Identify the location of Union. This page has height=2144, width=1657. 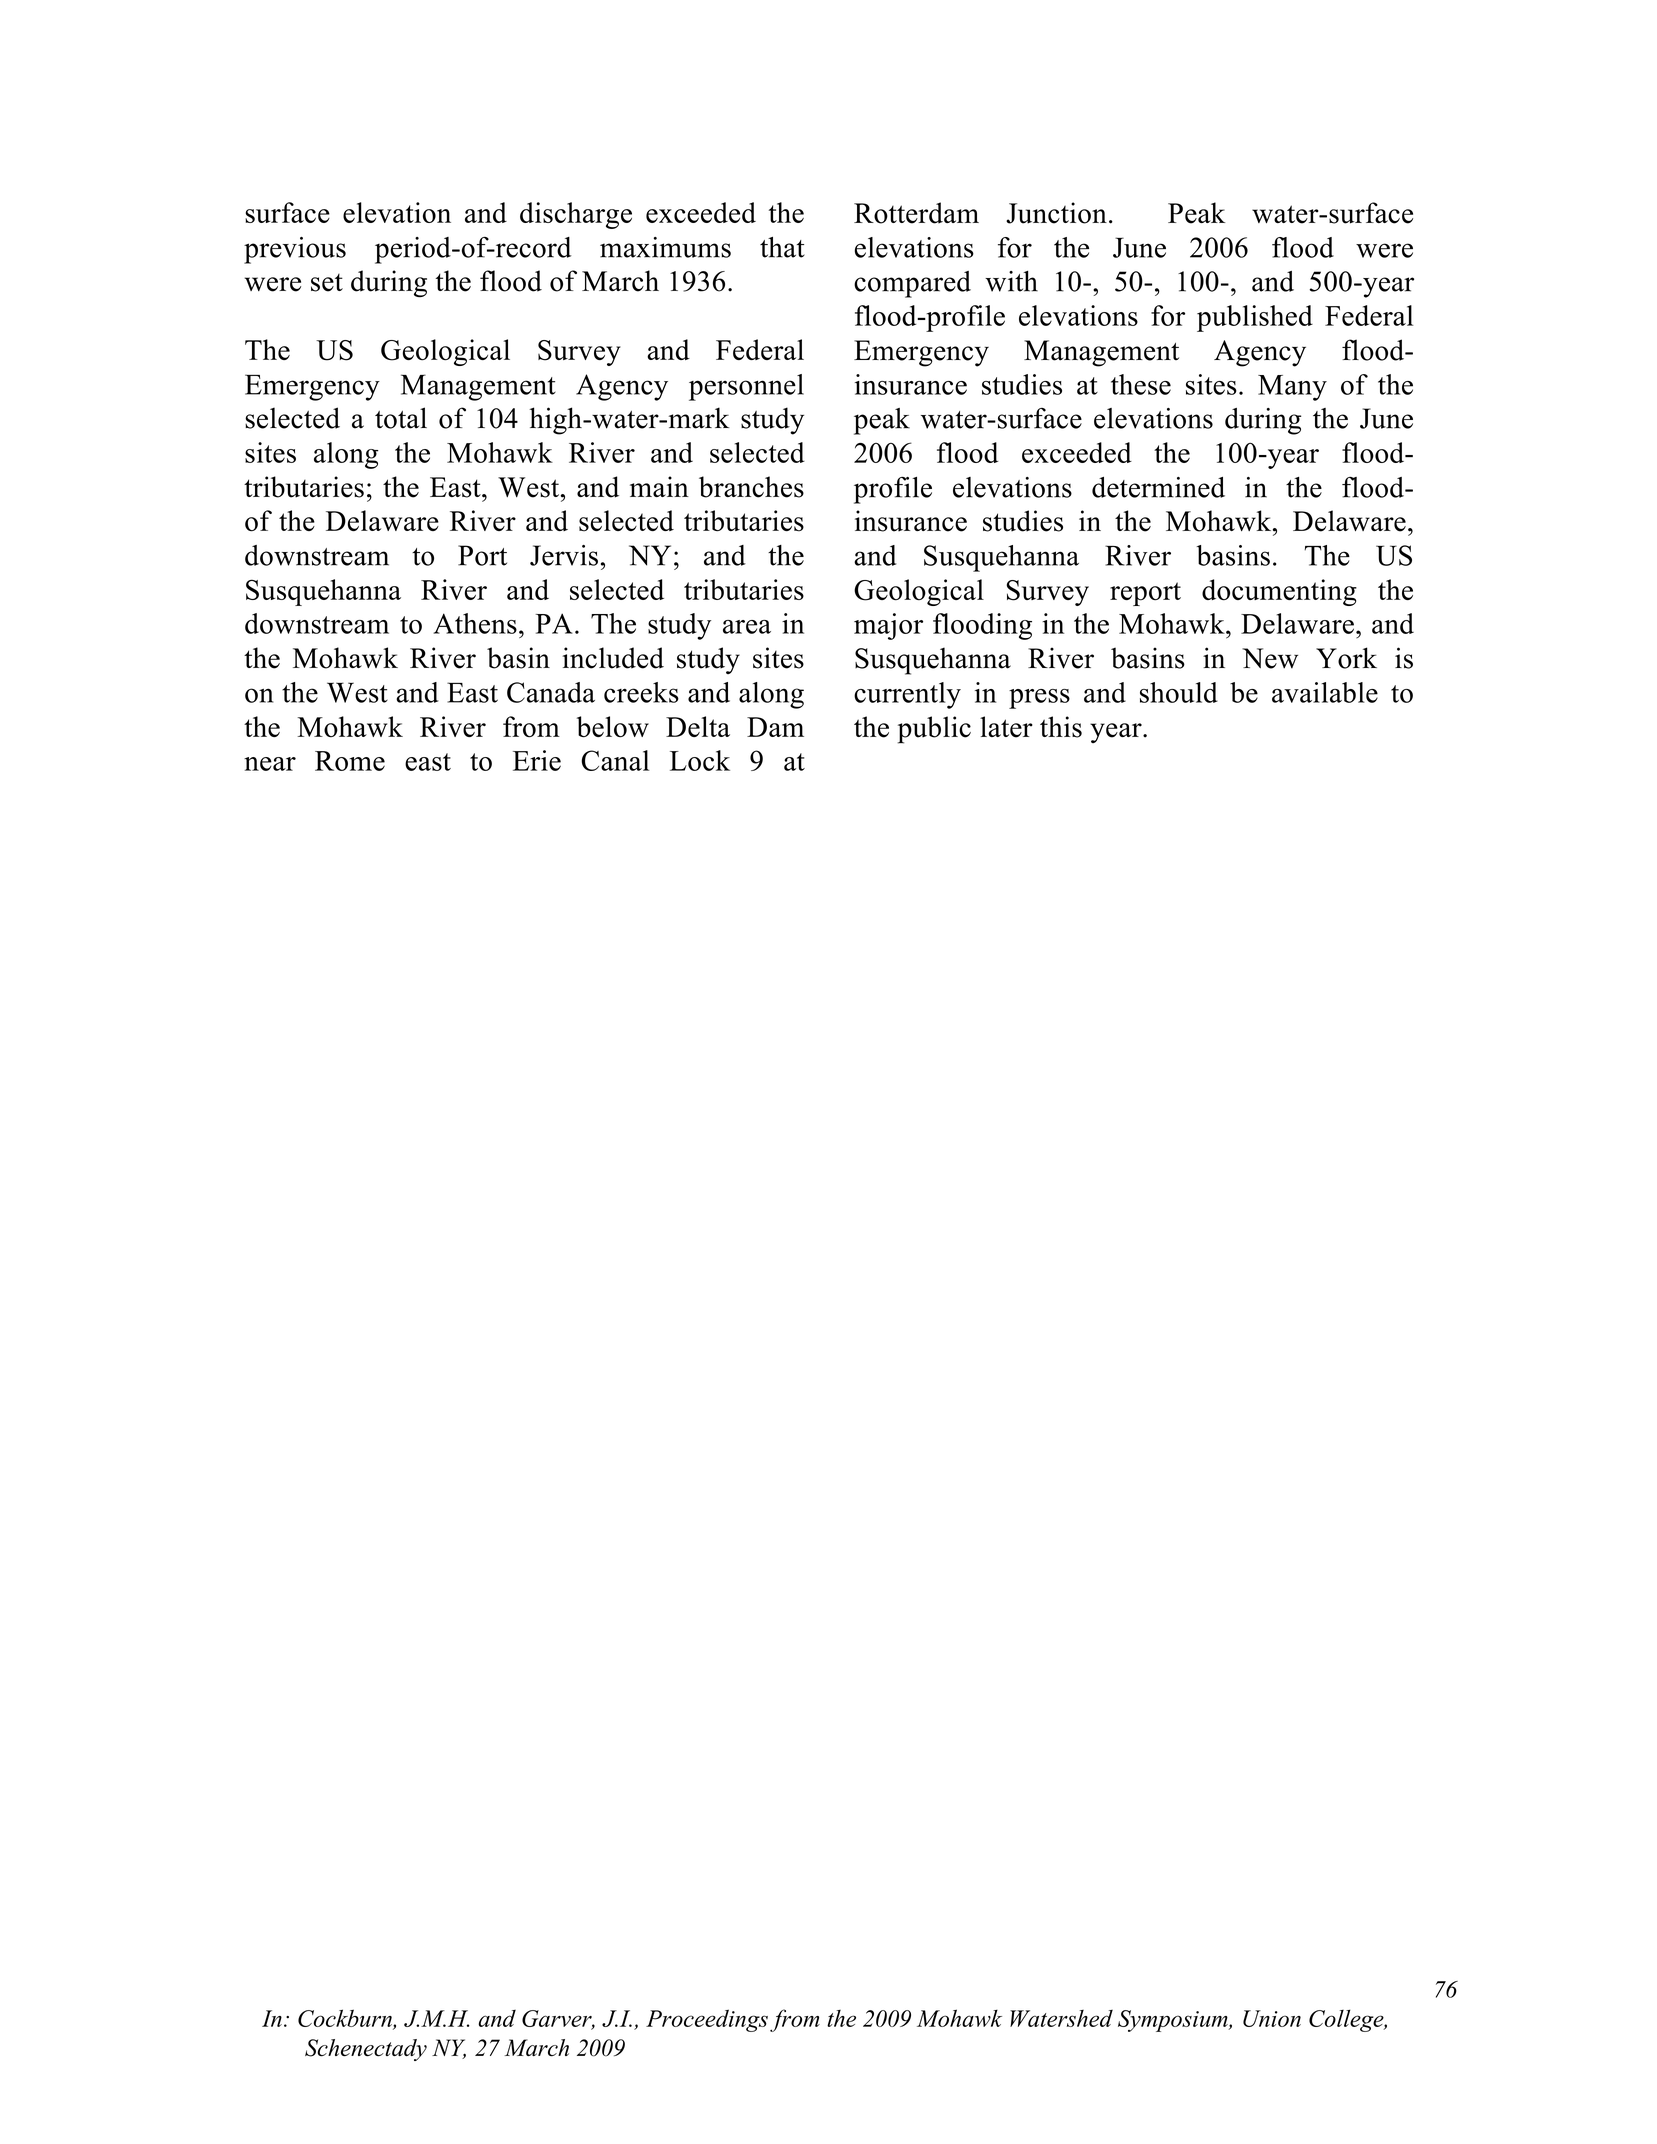
(1272, 2018).
